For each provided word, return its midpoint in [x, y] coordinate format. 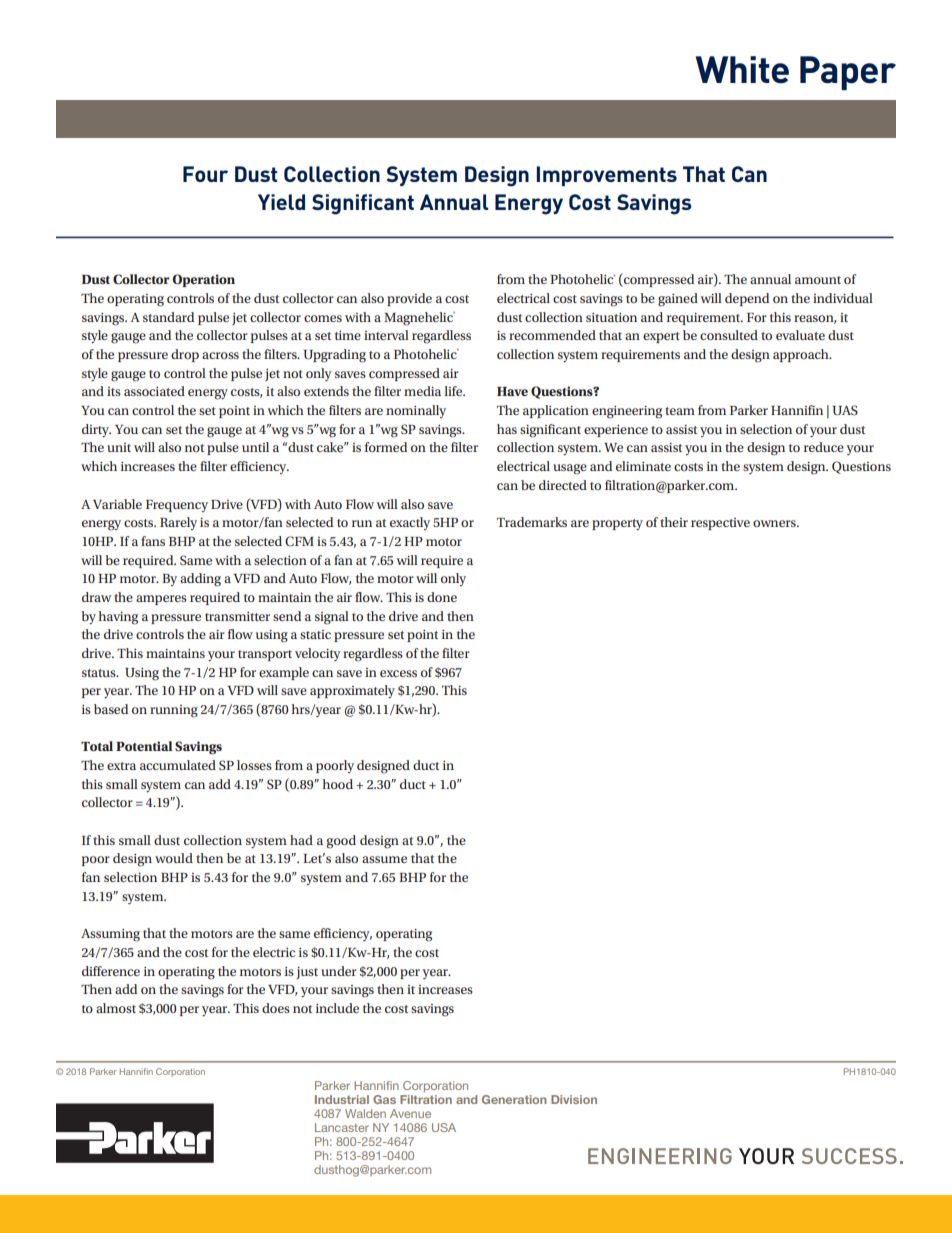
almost [116, 1008]
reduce [824, 447]
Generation [514, 1099]
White [742, 70]
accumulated [178, 765]
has [507, 429]
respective [720, 524]
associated [154, 391]
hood [337, 784]
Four [205, 174]
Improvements [606, 176]
